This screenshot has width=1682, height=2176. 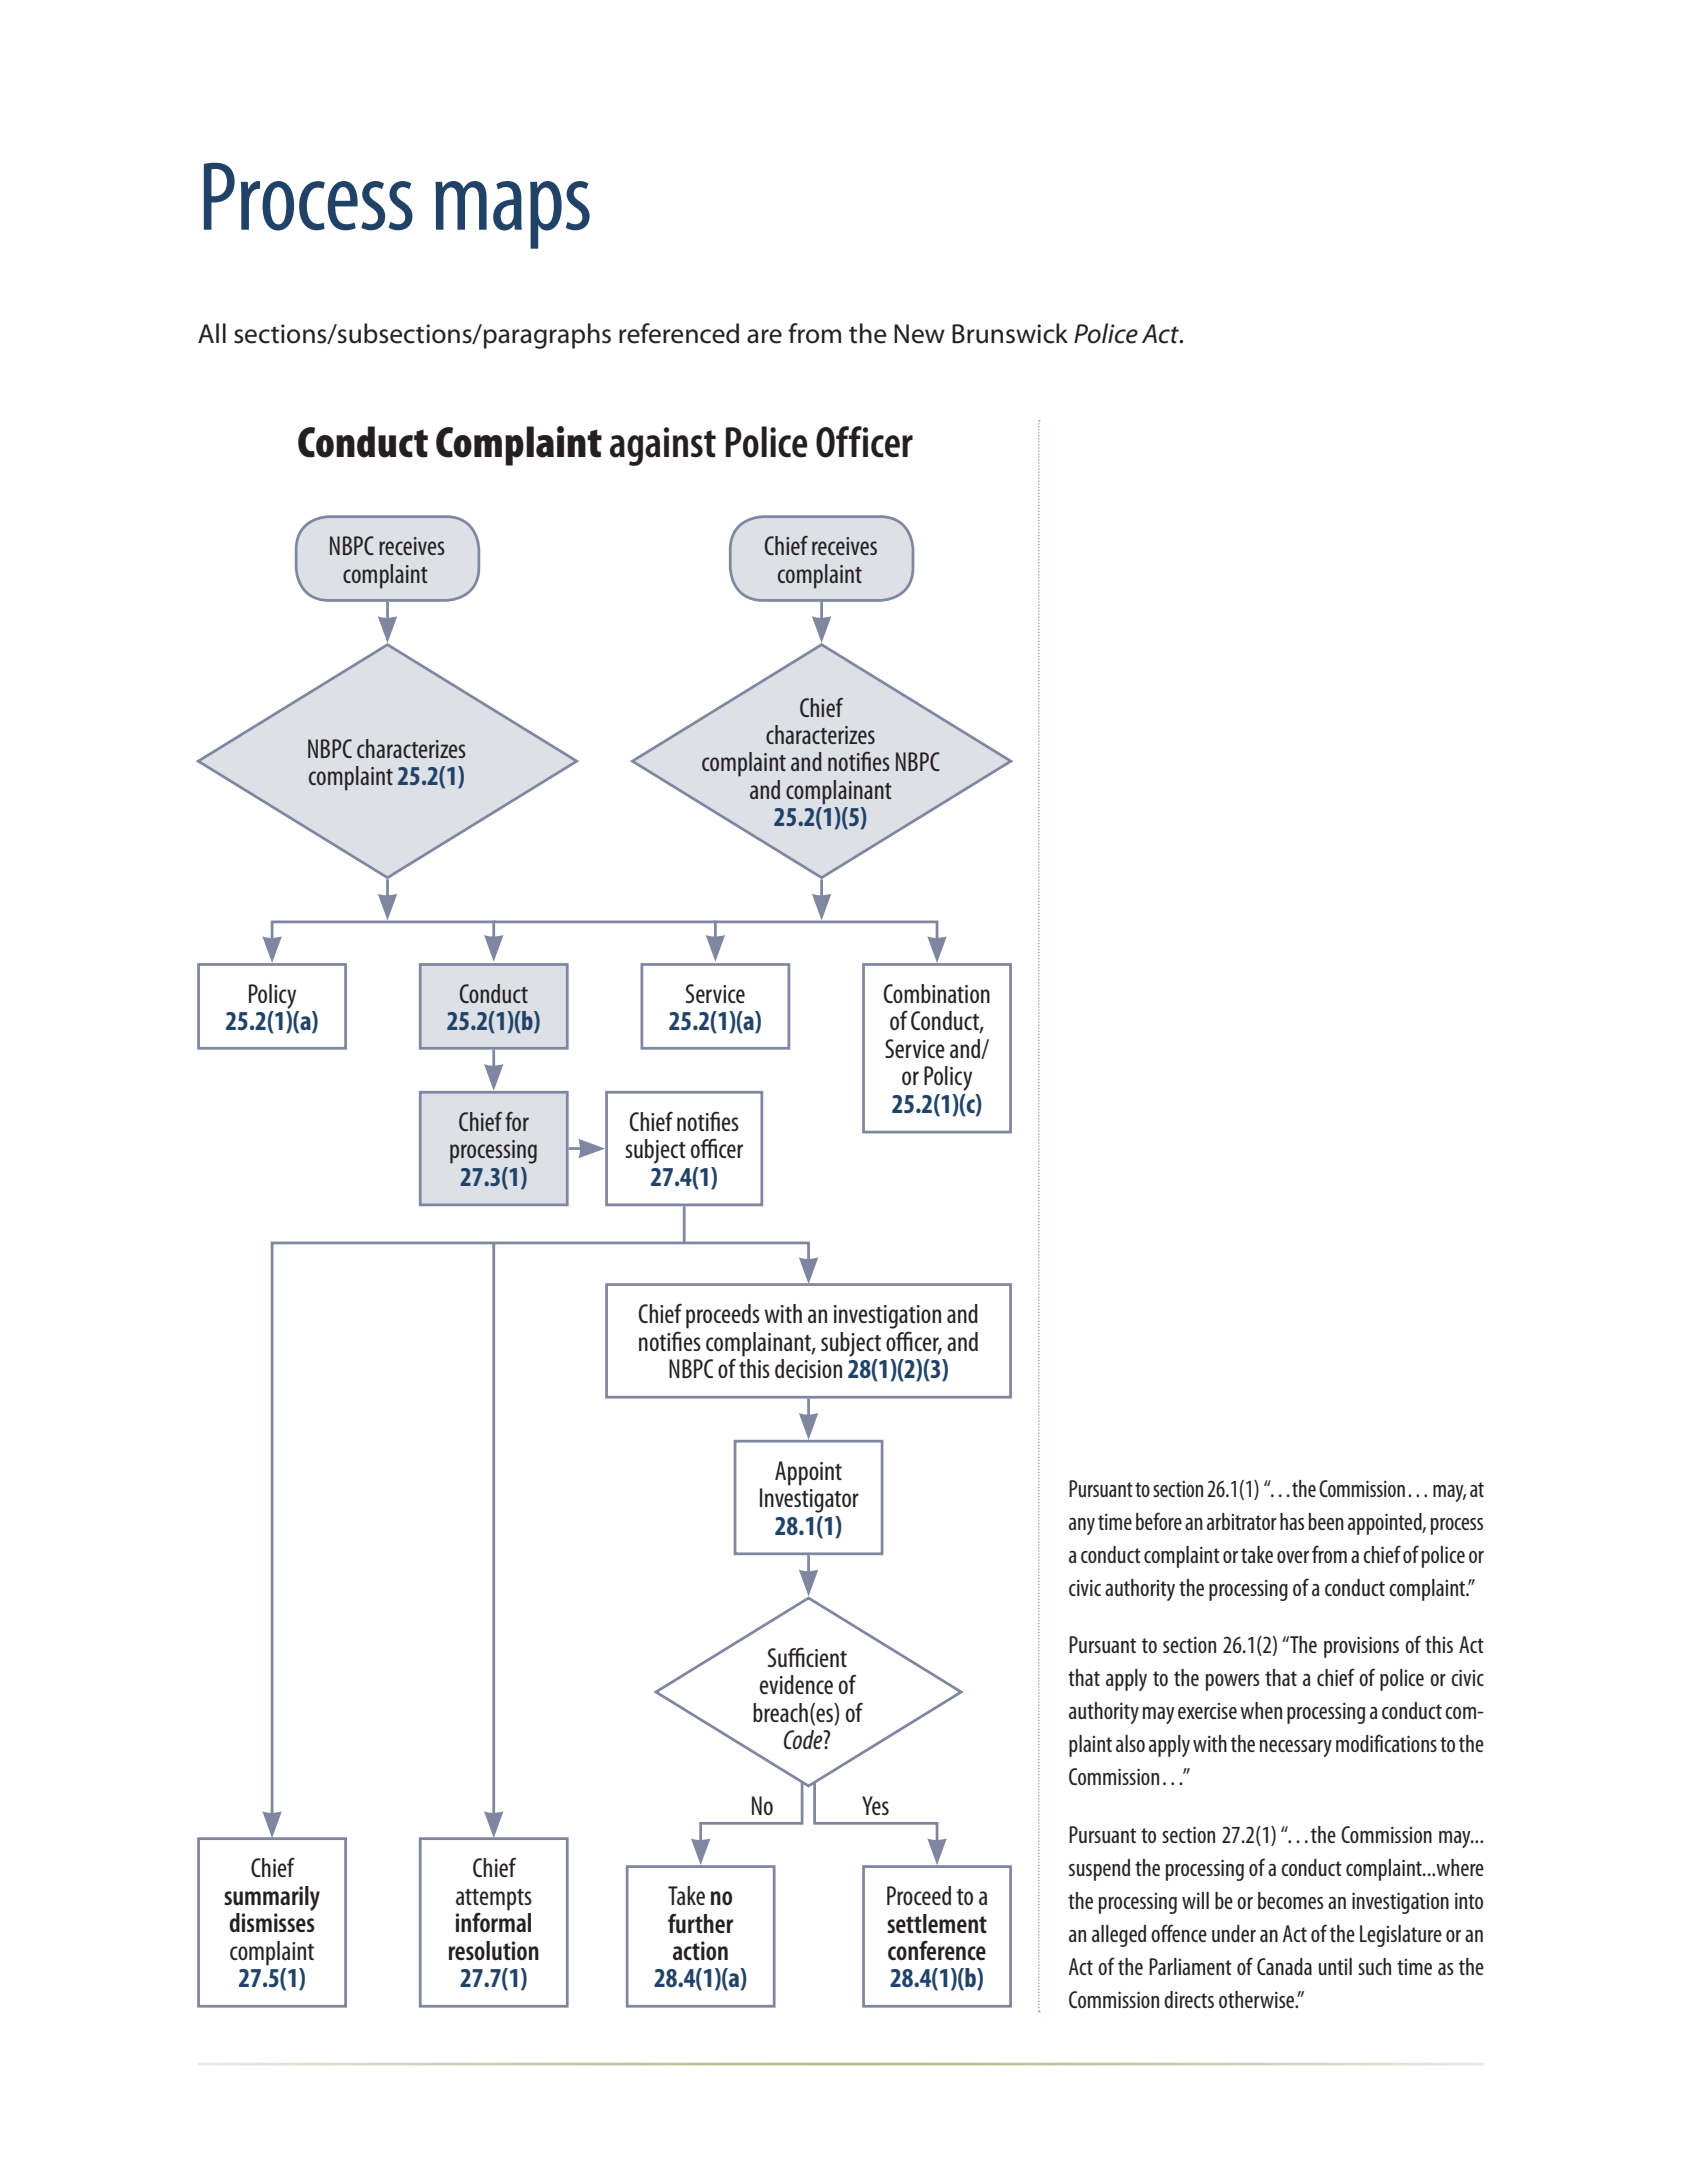 What do you see at coordinates (808, 1368) in the screenshot?
I see `decision` at bounding box center [808, 1368].
